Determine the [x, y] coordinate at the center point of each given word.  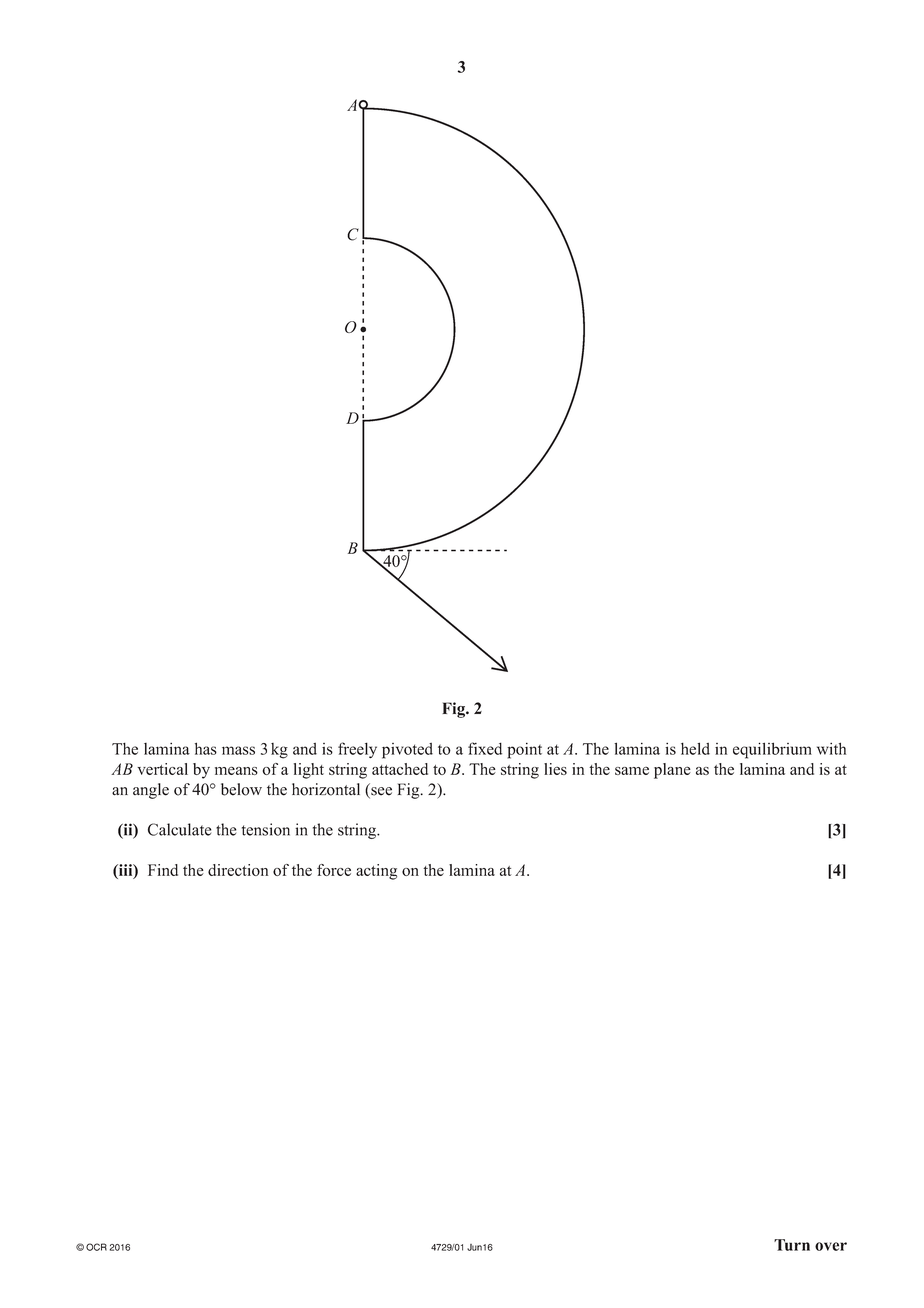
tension [266, 829]
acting [376, 872]
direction [238, 870]
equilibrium [772, 750]
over [831, 1246]
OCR [96, 1247]
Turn [792, 1245]
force [334, 870]
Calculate [179, 829]
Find [163, 870]
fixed [485, 748]
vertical [162, 769]
